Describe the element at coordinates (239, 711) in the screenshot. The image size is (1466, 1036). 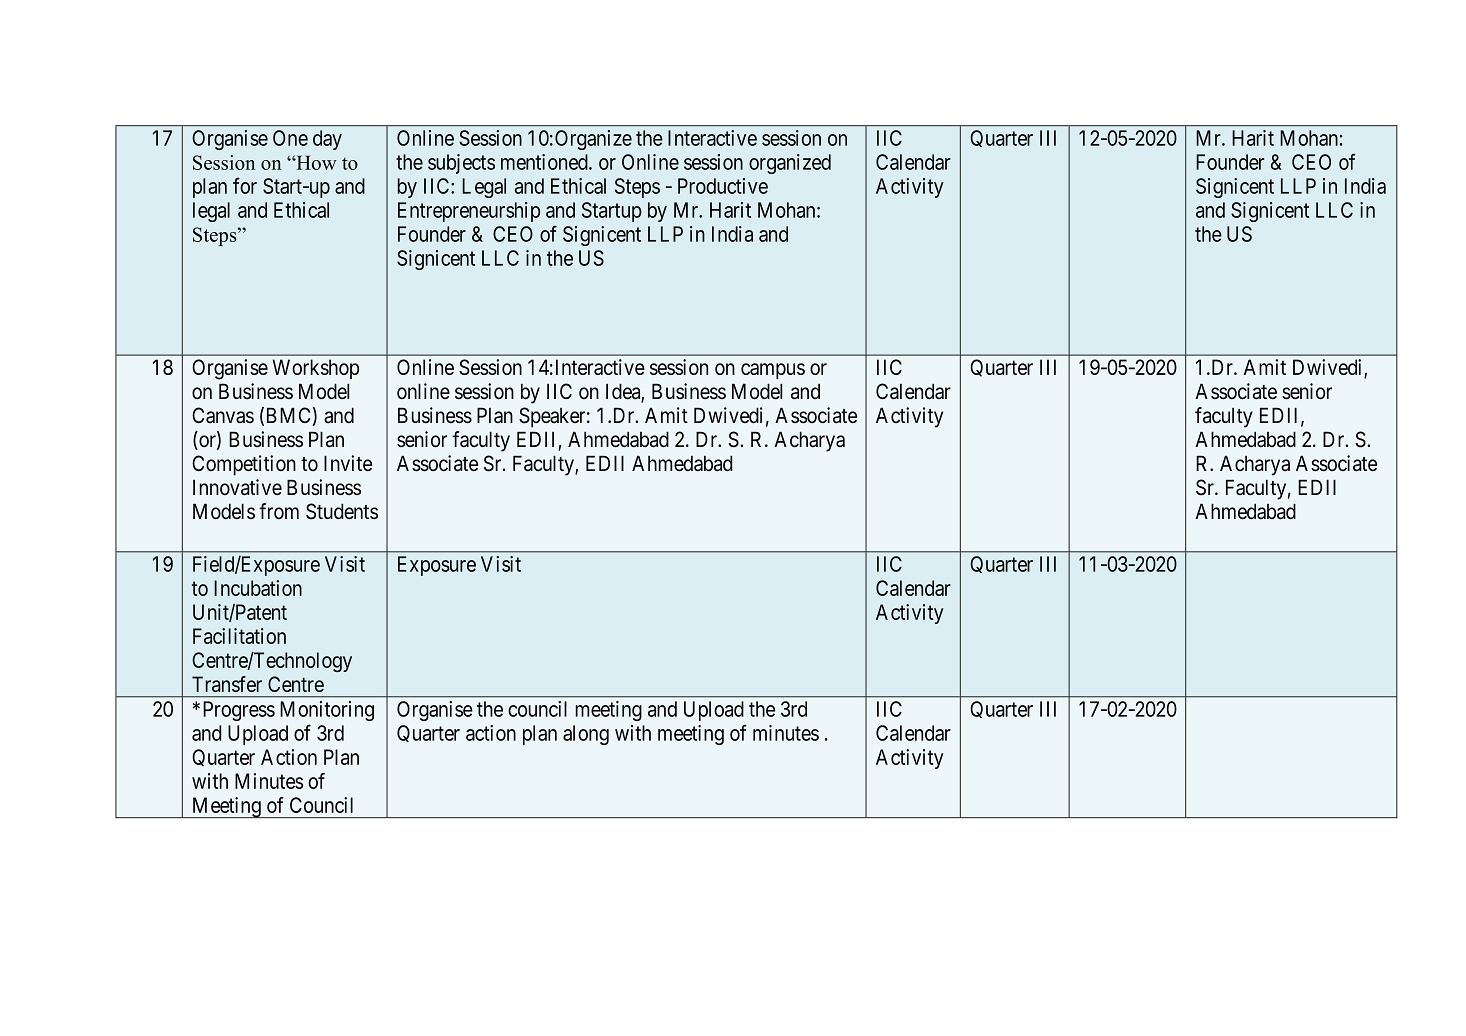
I see `Progress` at that location.
